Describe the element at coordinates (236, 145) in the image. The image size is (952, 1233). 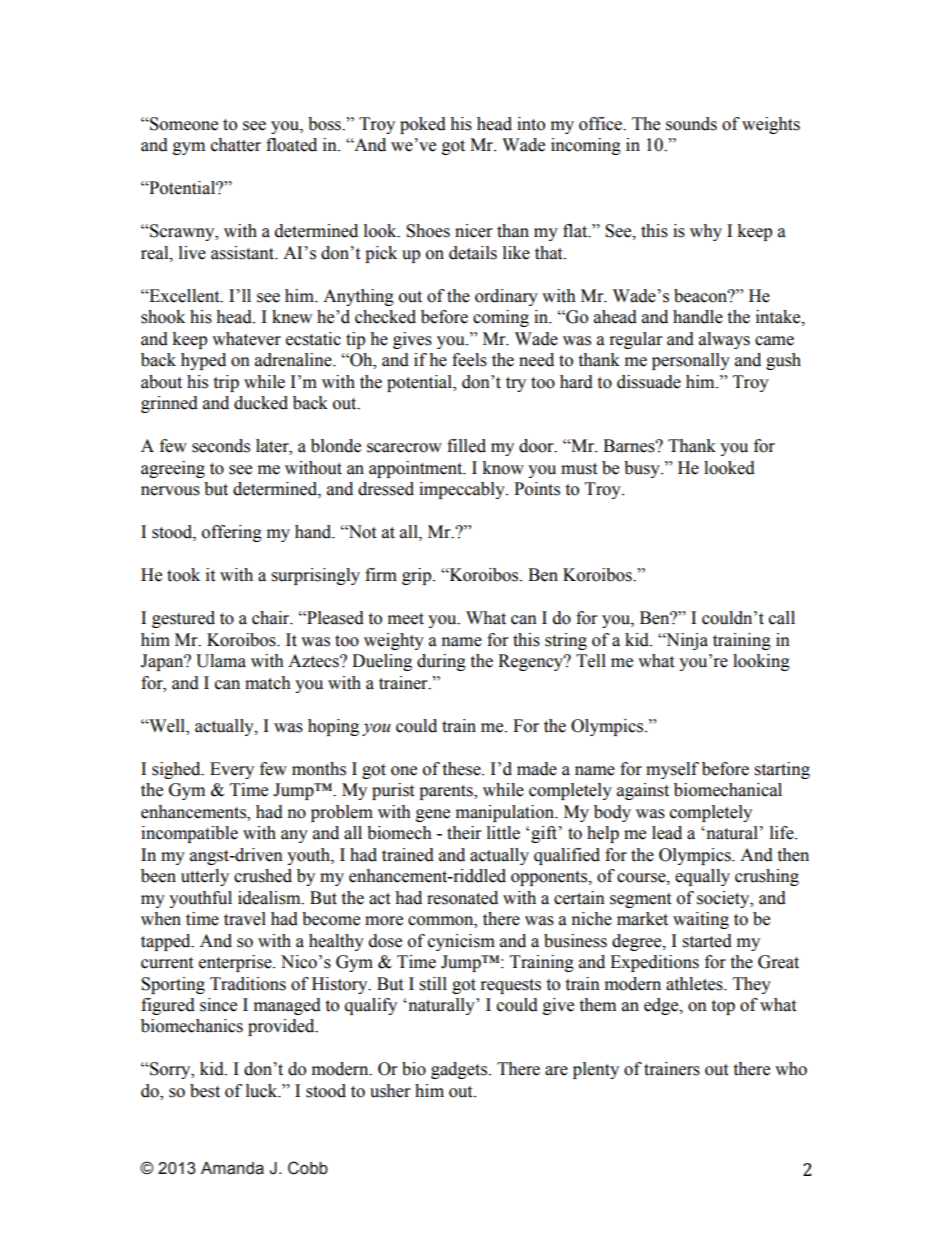
I see `chatter` at that location.
